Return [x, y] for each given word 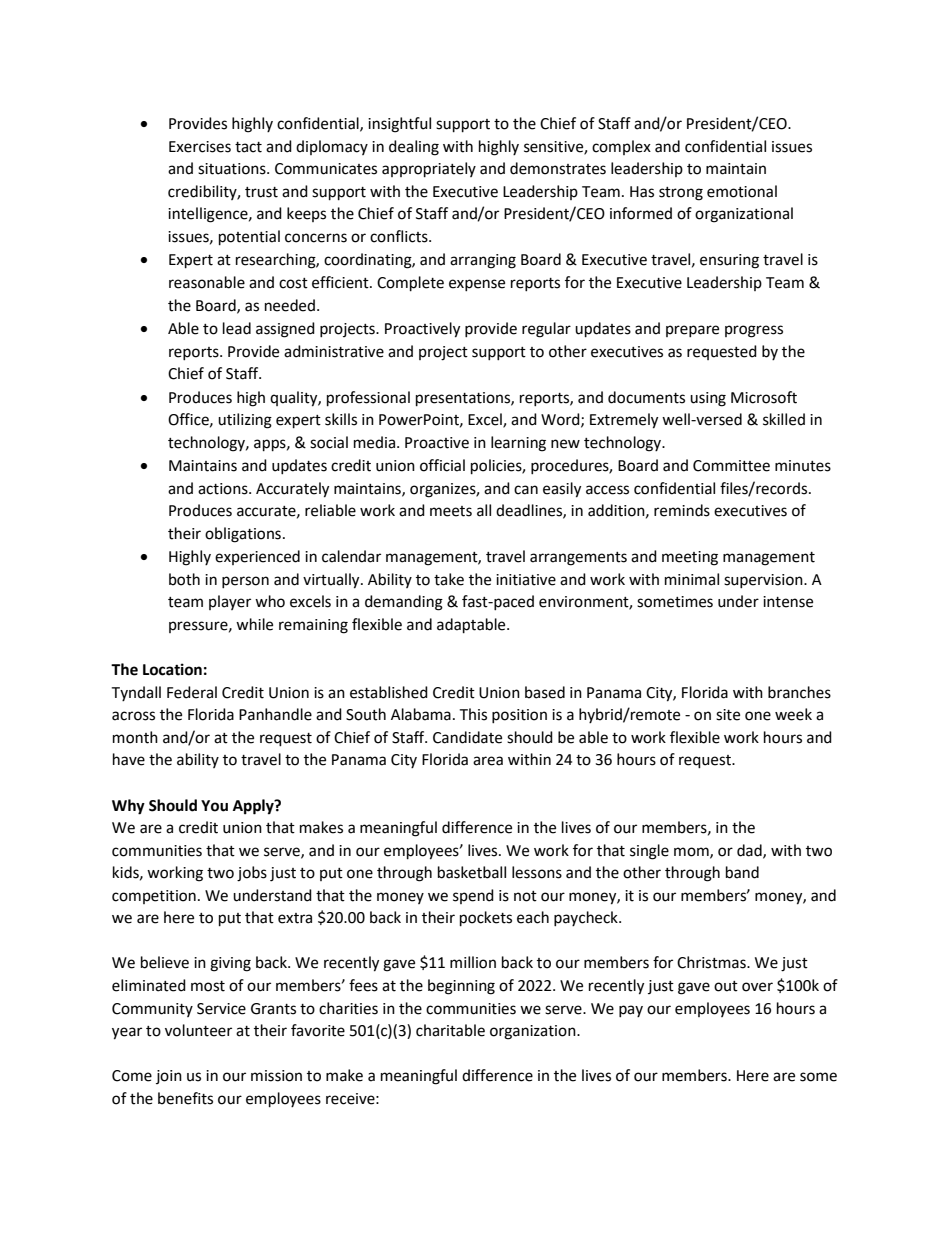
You [214, 806]
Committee [731, 466]
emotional [742, 191]
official [442, 465]
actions [224, 489]
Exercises [200, 147]
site [728, 715]
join [169, 1077]
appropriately [429, 170]
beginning [461, 987]
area [488, 761]
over [757, 987]
